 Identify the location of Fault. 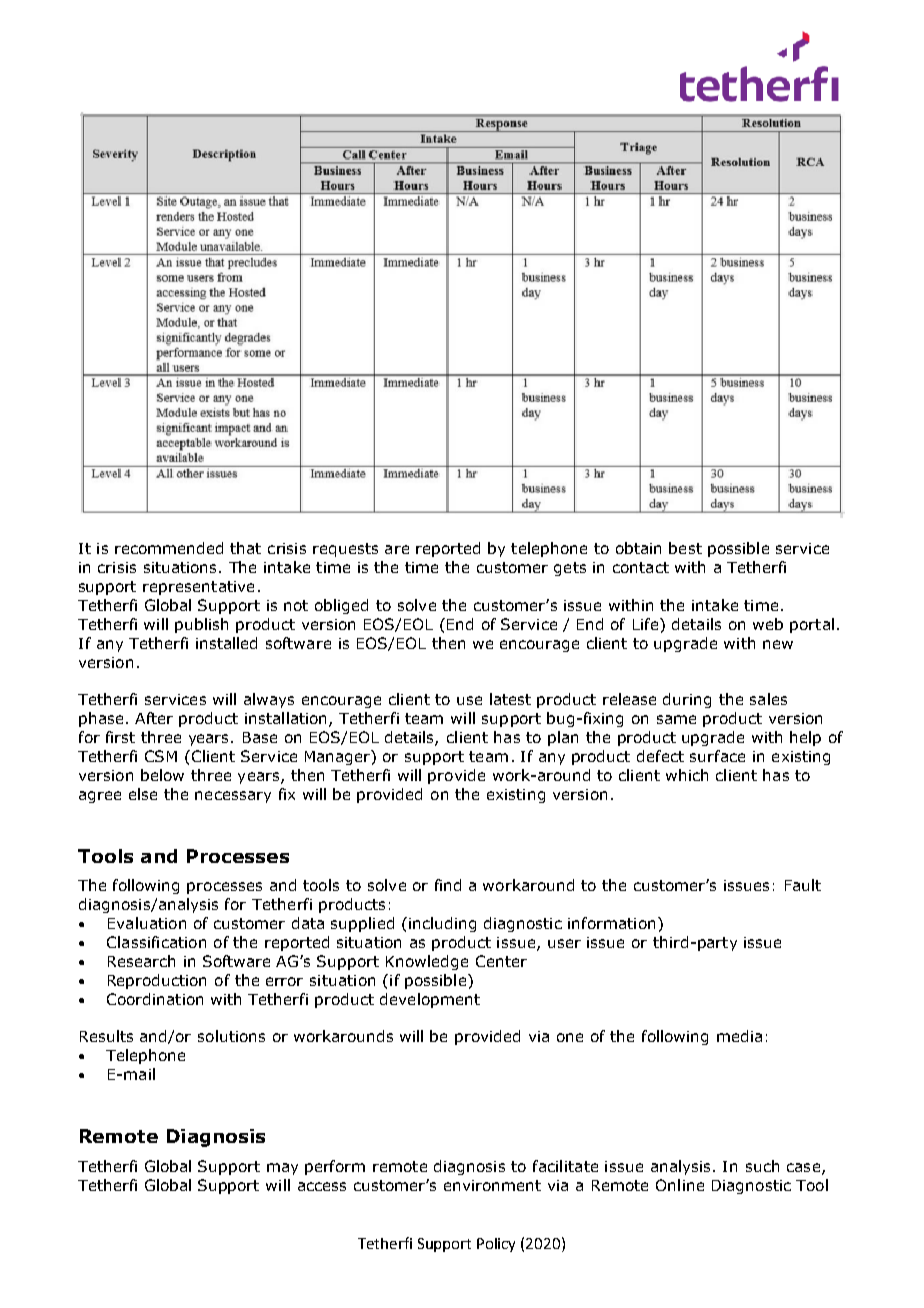
(803, 885).
